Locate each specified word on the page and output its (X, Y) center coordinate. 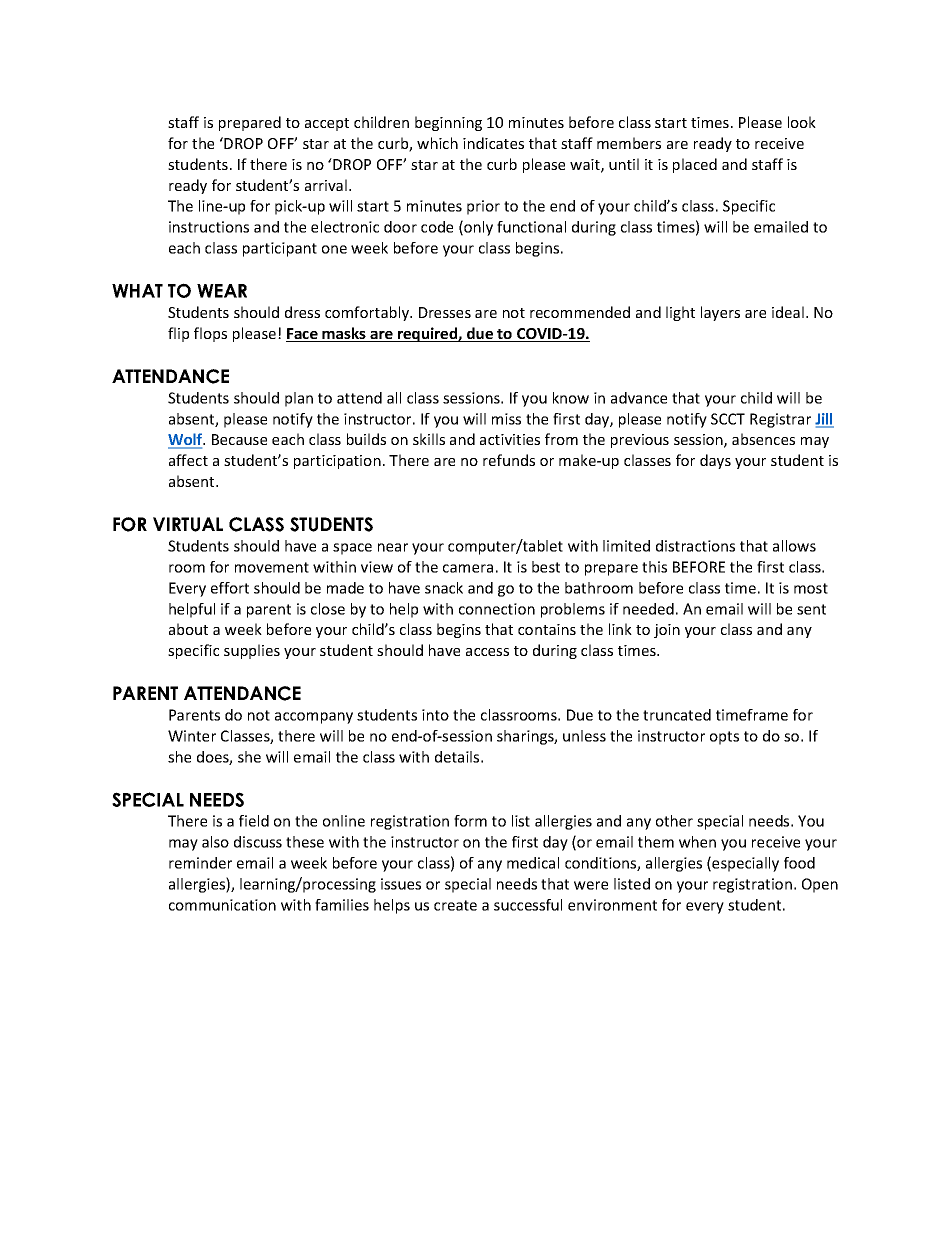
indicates (493, 143)
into (435, 715)
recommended (580, 312)
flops (210, 334)
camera (468, 568)
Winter (192, 736)
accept (327, 124)
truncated (677, 715)
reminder (200, 863)
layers (720, 313)
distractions (695, 546)
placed (695, 165)
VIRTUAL (188, 524)
